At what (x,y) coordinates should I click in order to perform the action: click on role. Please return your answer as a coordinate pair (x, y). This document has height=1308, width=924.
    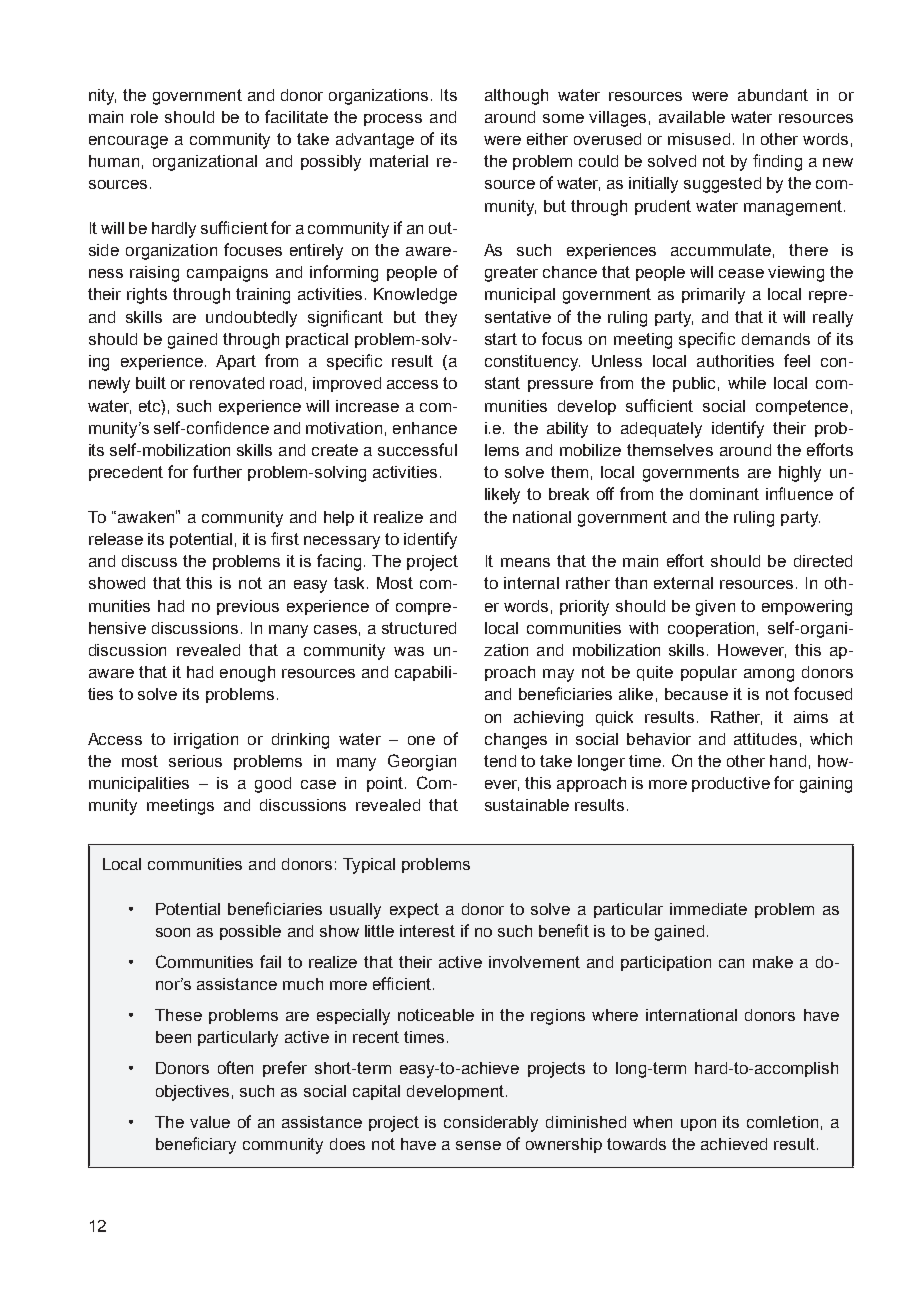
    Looking at the image, I should click on (144, 117).
